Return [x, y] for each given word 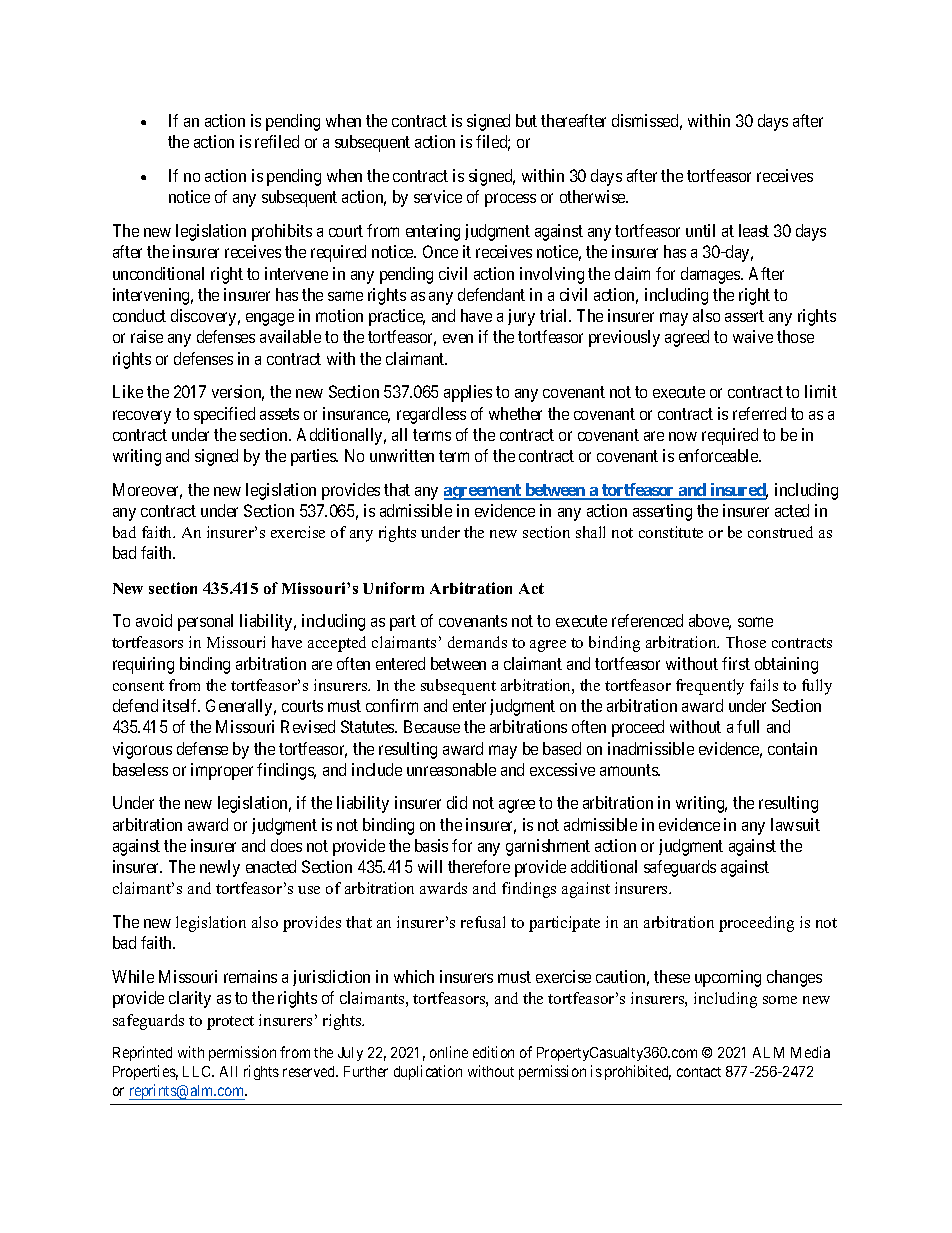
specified [224, 415]
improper [222, 771]
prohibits [282, 232]
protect [230, 1023]
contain [792, 748]
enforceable [719, 455]
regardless [431, 415]
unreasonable [451, 769]
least [754, 230]
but [526, 120]
